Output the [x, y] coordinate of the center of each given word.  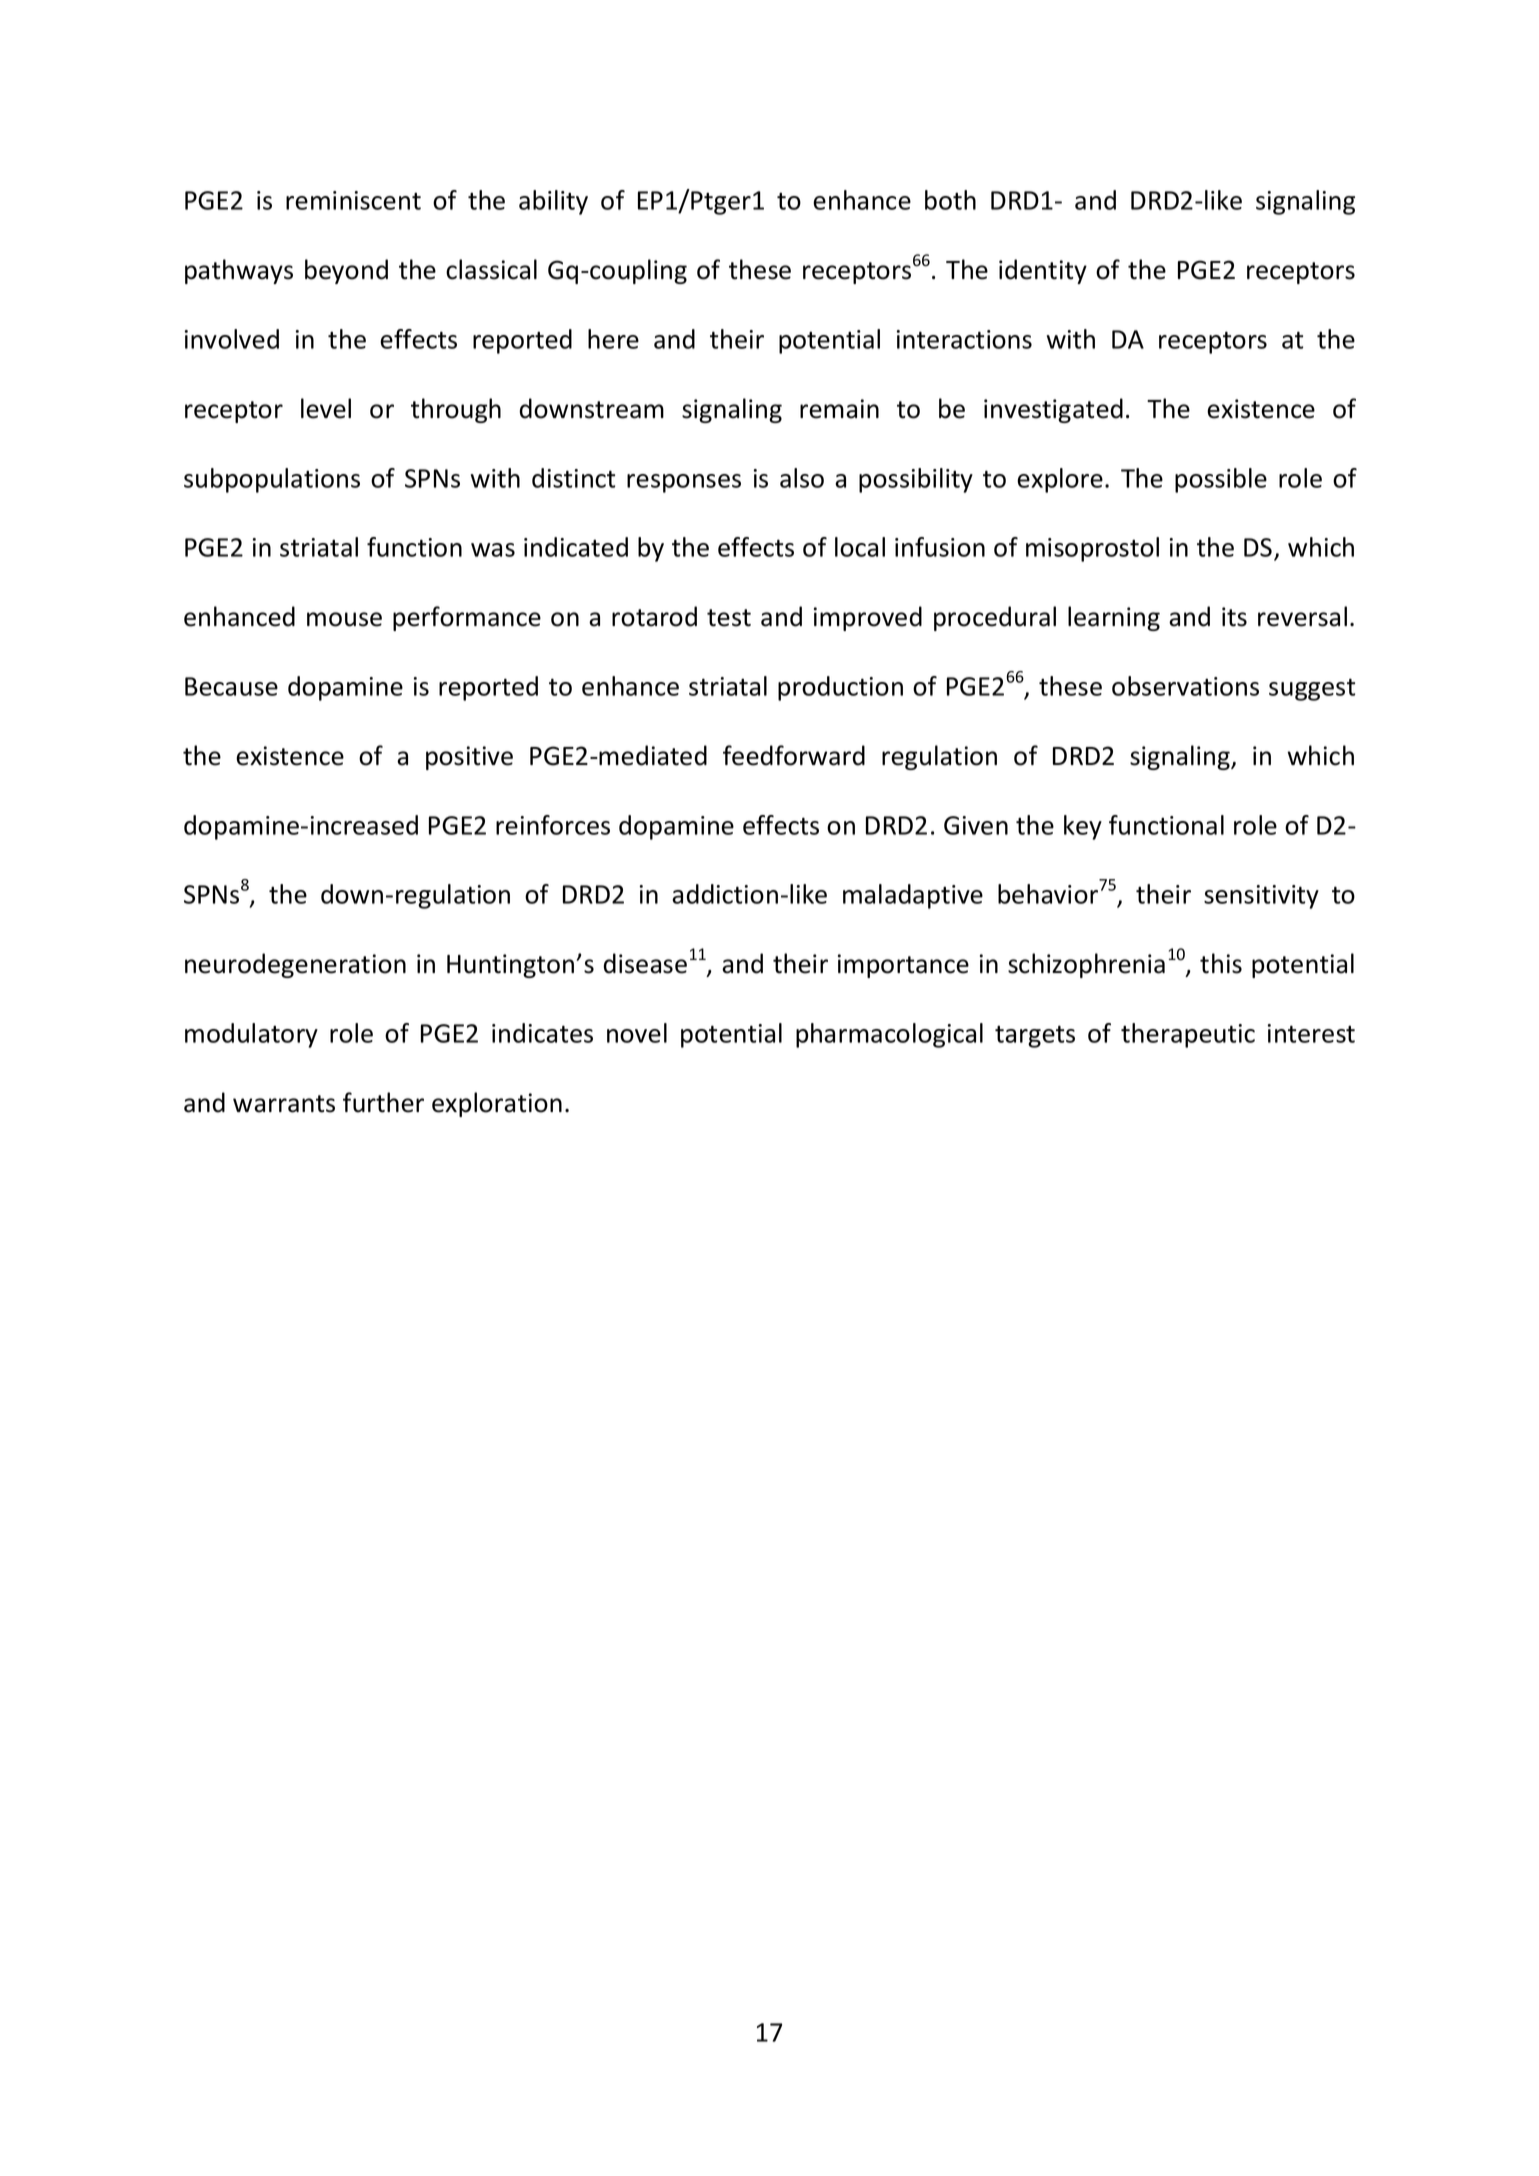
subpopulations [272, 480]
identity [1043, 271]
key [1083, 827]
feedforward [794, 755]
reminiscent [353, 200]
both [950, 200]
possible [1221, 480]
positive [469, 758]
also [802, 478]
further [383, 1102]
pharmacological [889, 1035]
